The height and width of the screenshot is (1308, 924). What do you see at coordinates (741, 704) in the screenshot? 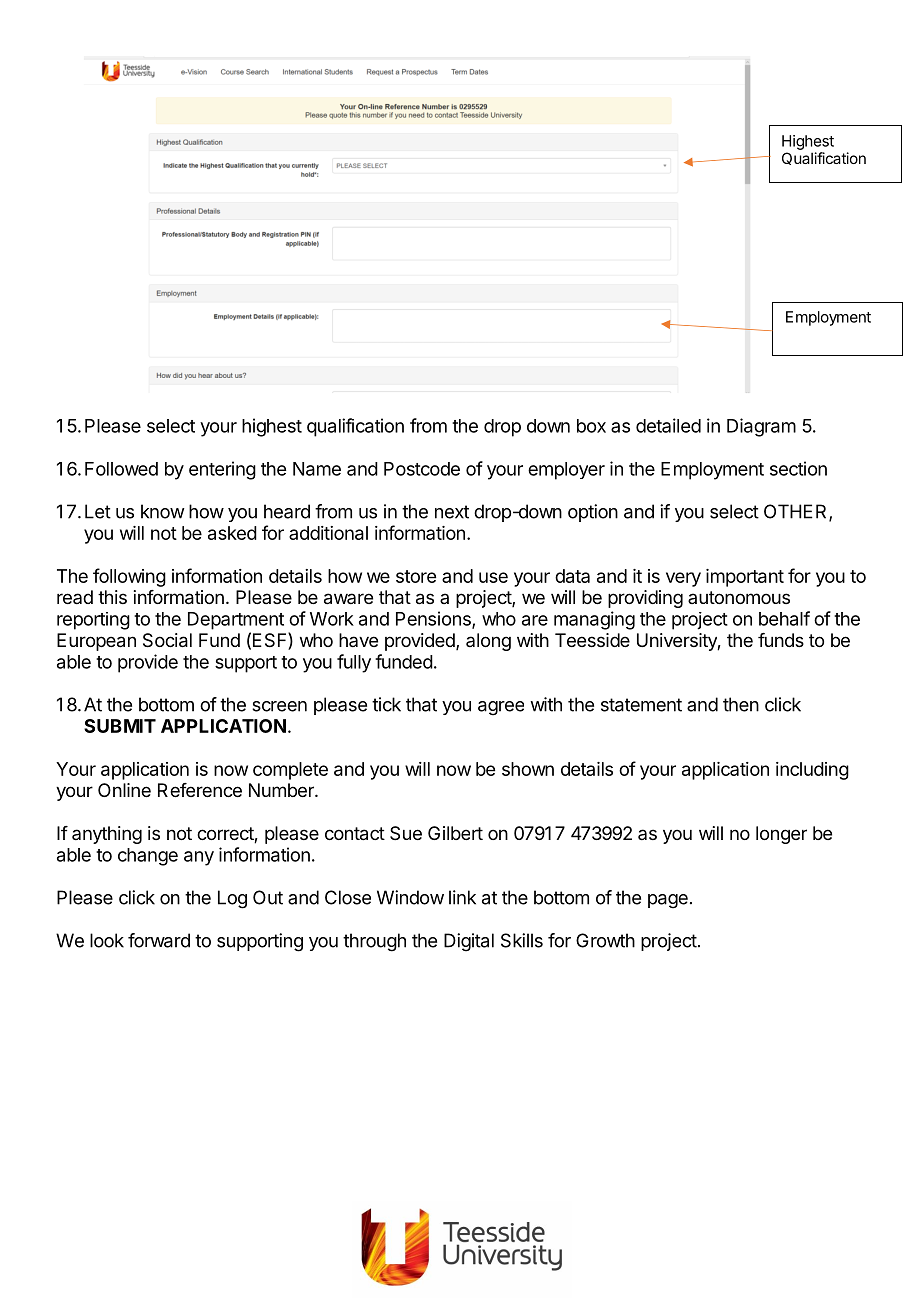
I see `then` at bounding box center [741, 704].
